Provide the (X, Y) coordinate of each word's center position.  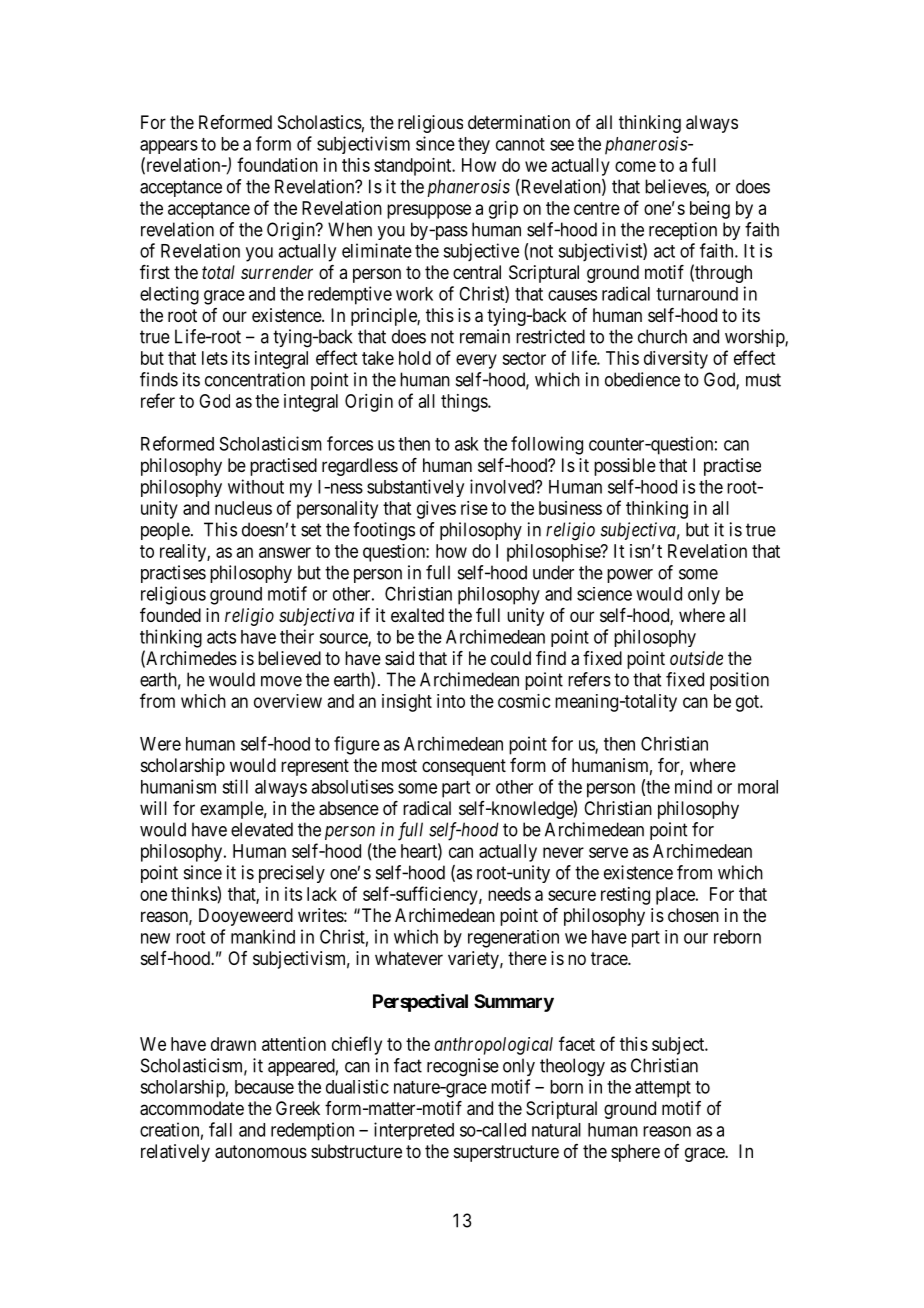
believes (676, 186)
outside (696, 658)
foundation (277, 164)
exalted (417, 615)
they (474, 145)
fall (220, 1129)
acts (221, 637)
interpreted (414, 1131)
